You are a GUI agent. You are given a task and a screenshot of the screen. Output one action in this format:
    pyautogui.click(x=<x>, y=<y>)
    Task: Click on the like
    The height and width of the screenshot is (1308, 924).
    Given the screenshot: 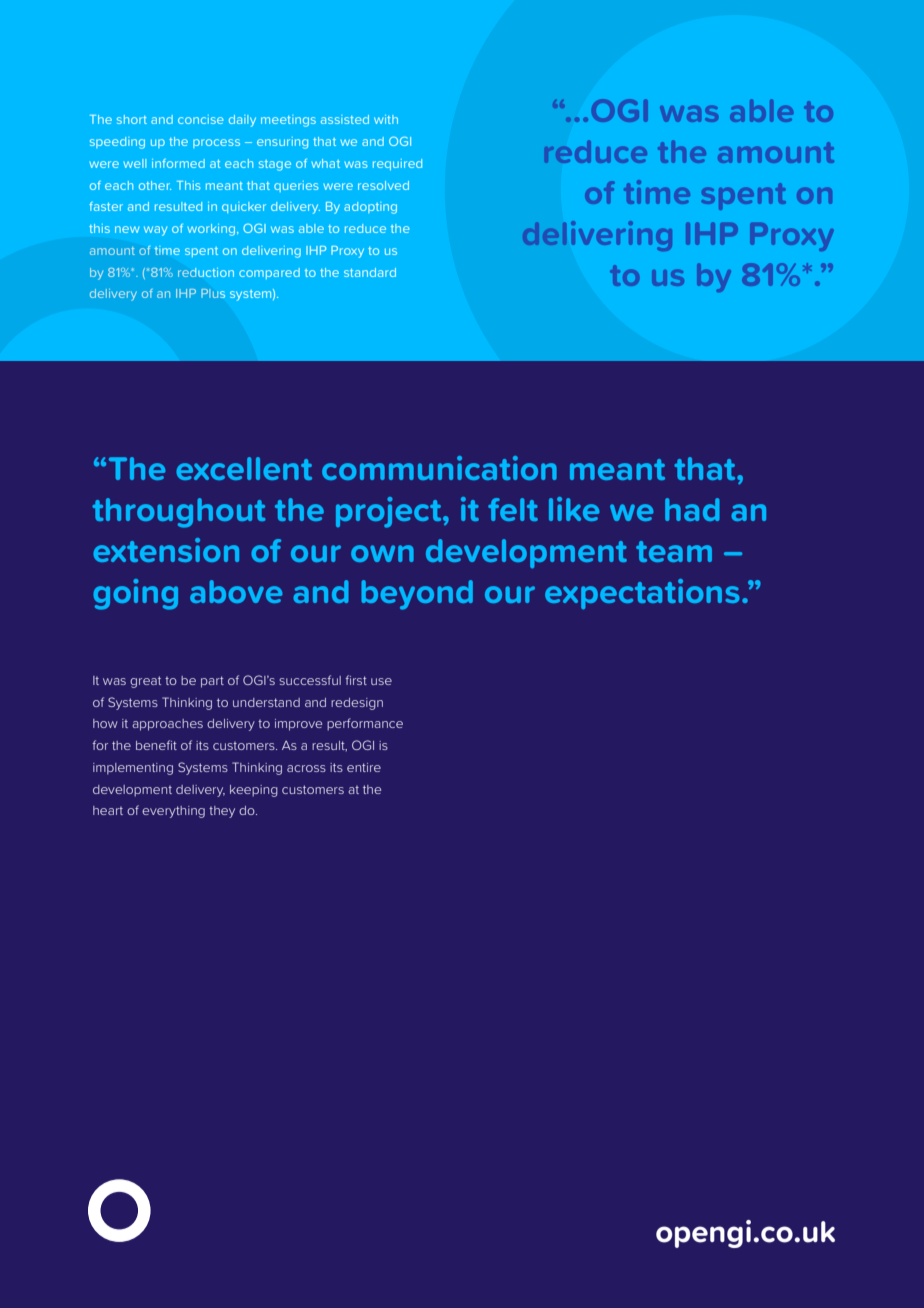 What is the action you would take?
    pyautogui.click(x=574, y=509)
